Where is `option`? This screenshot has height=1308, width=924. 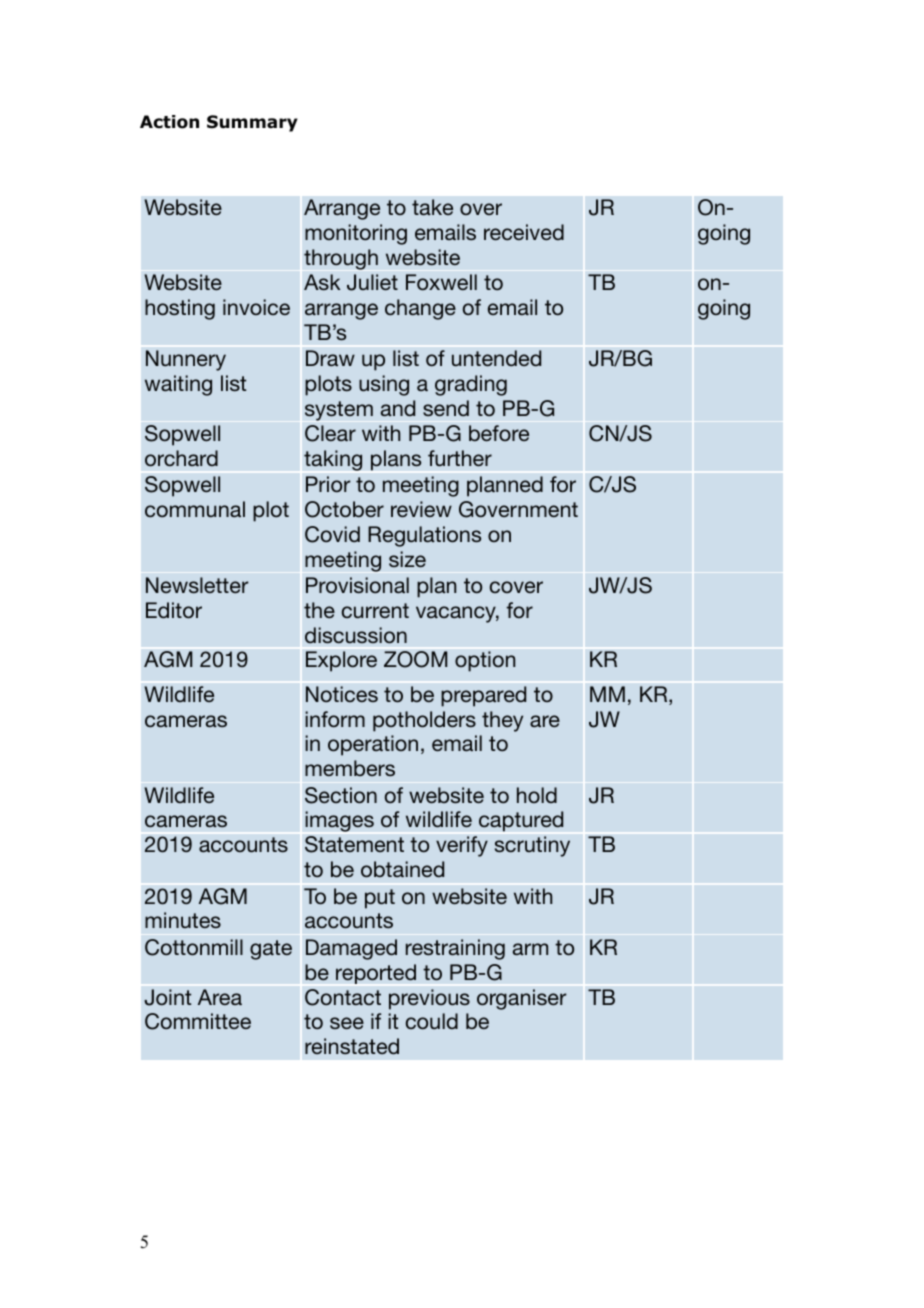 option is located at coordinates (485, 661).
